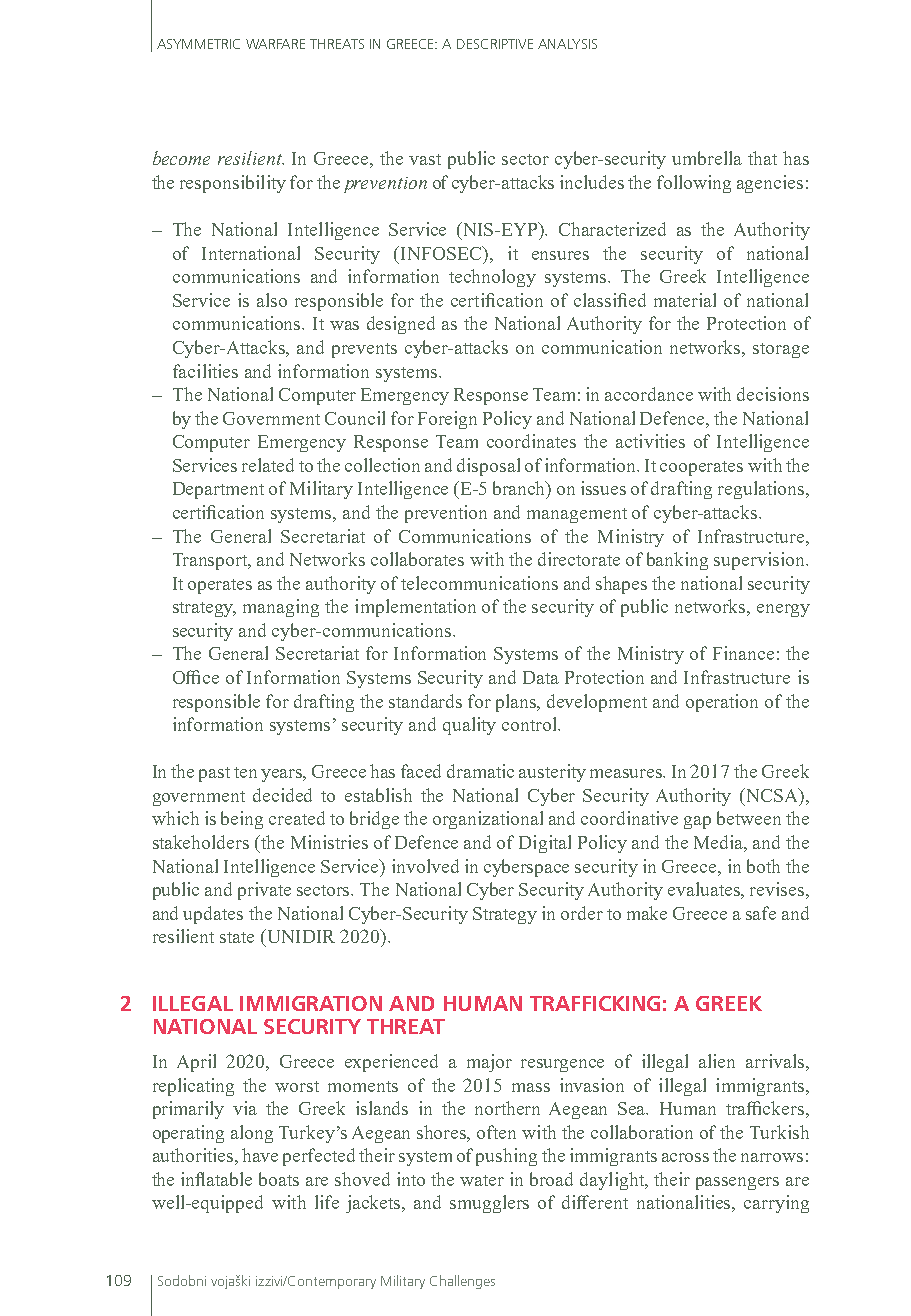 This screenshot has width=911, height=1316. Describe the element at coordinates (762, 158) in the screenshot. I see `that` at that location.
